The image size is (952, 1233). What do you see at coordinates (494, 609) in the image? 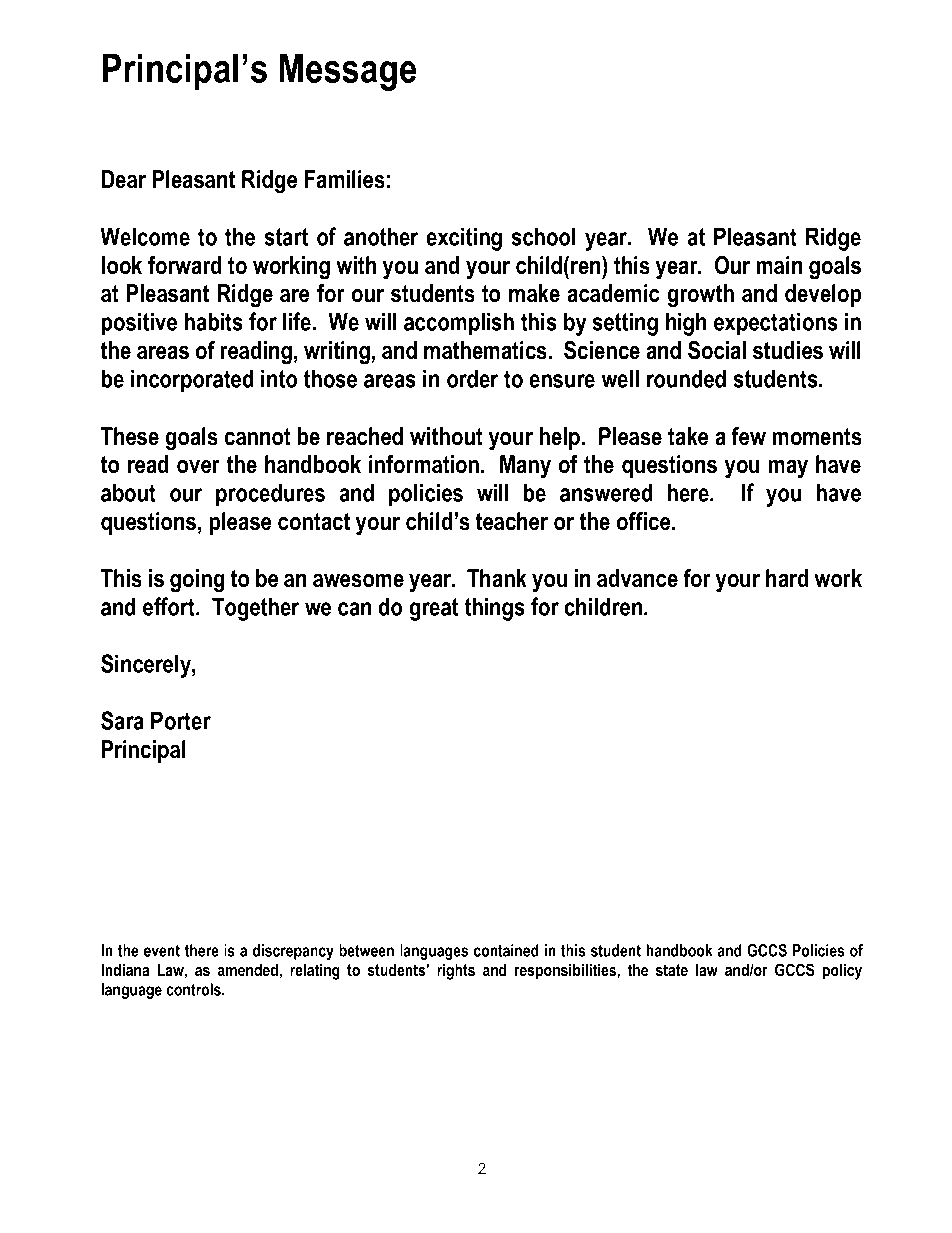
I see `things` at bounding box center [494, 609].
